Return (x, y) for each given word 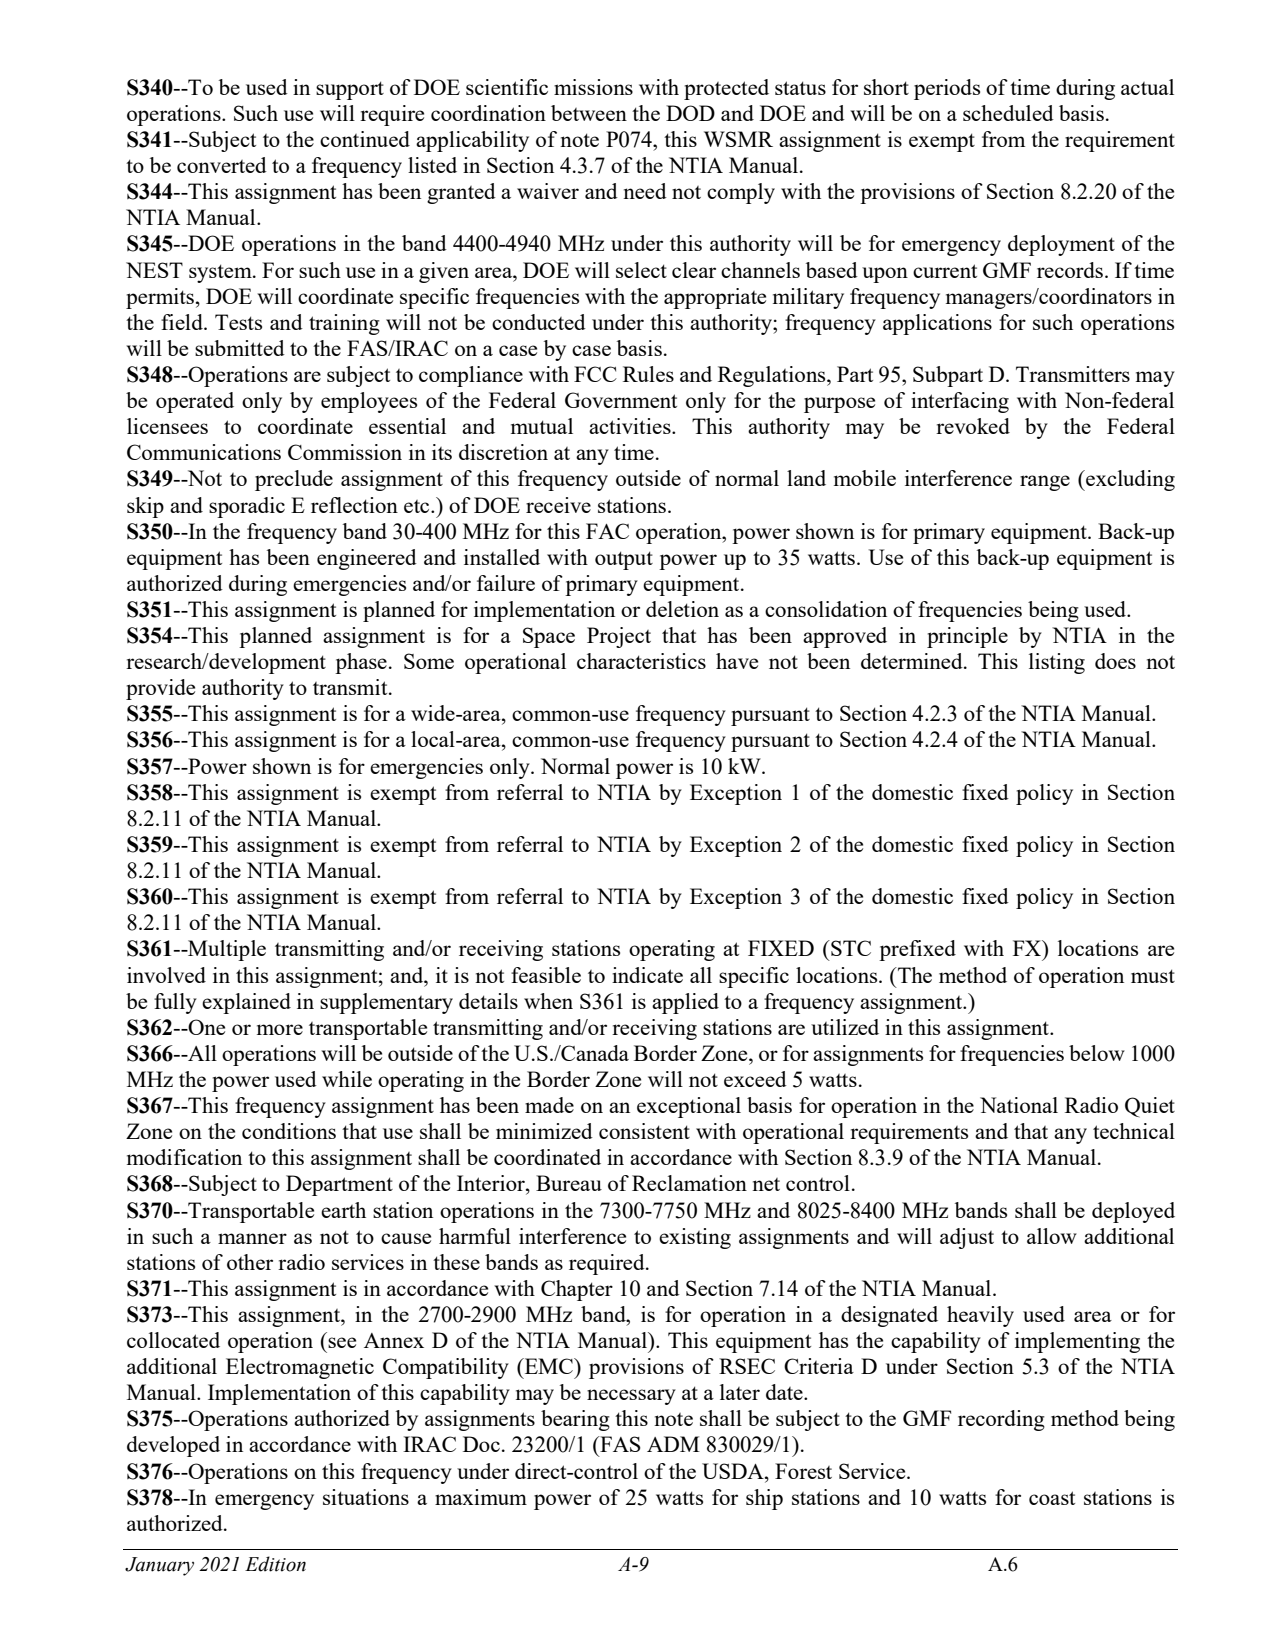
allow (1052, 1236)
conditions (289, 1131)
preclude (294, 480)
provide (160, 689)
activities (631, 426)
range (1045, 483)
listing (1057, 663)
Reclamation (689, 1183)
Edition (275, 1564)
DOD (690, 113)
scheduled (1008, 113)
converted (222, 165)
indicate (647, 975)
